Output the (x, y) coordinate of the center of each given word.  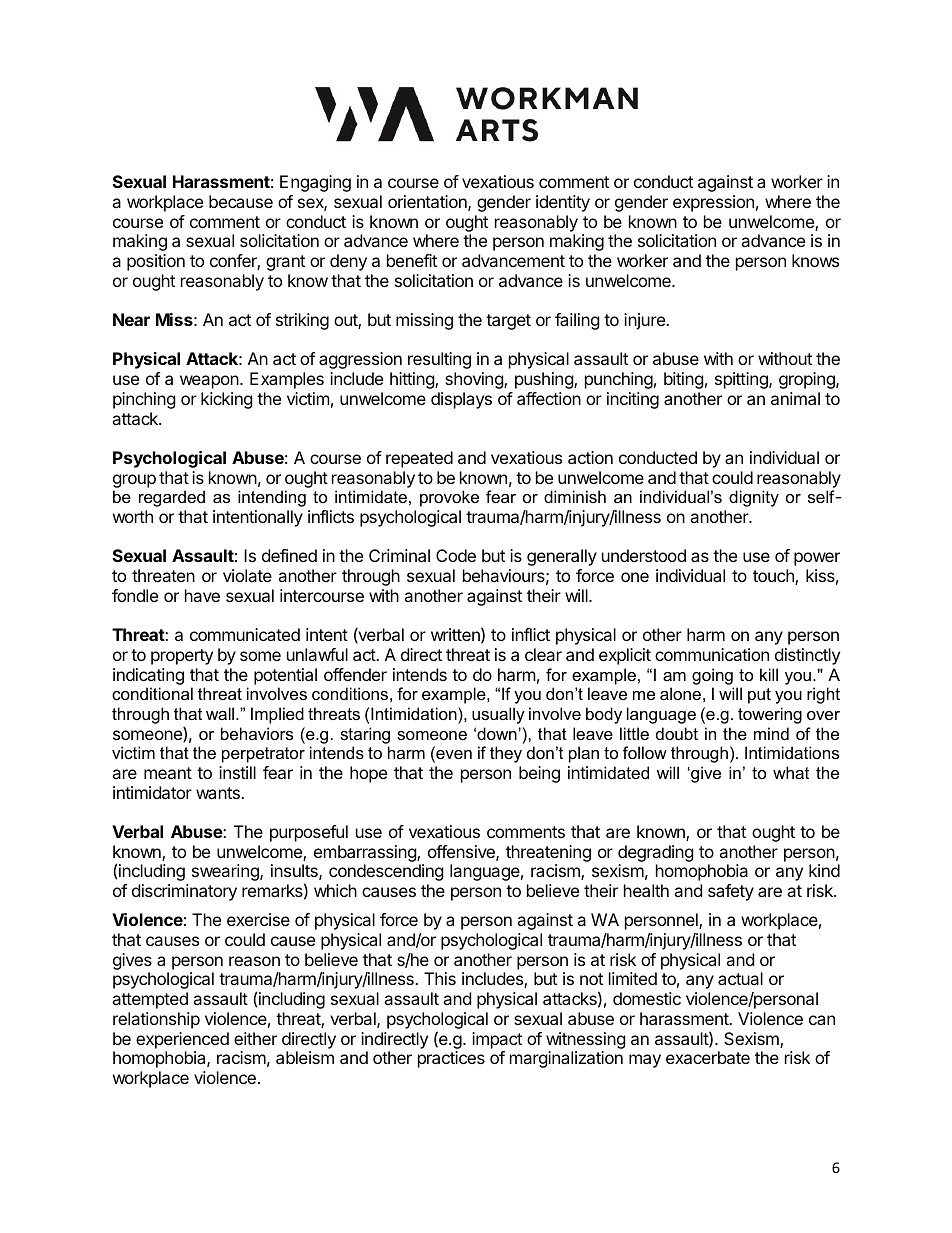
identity (563, 203)
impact (497, 1040)
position (156, 262)
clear (543, 654)
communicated (245, 634)
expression (713, 203)
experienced (182, 1040)
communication (712, 654)
